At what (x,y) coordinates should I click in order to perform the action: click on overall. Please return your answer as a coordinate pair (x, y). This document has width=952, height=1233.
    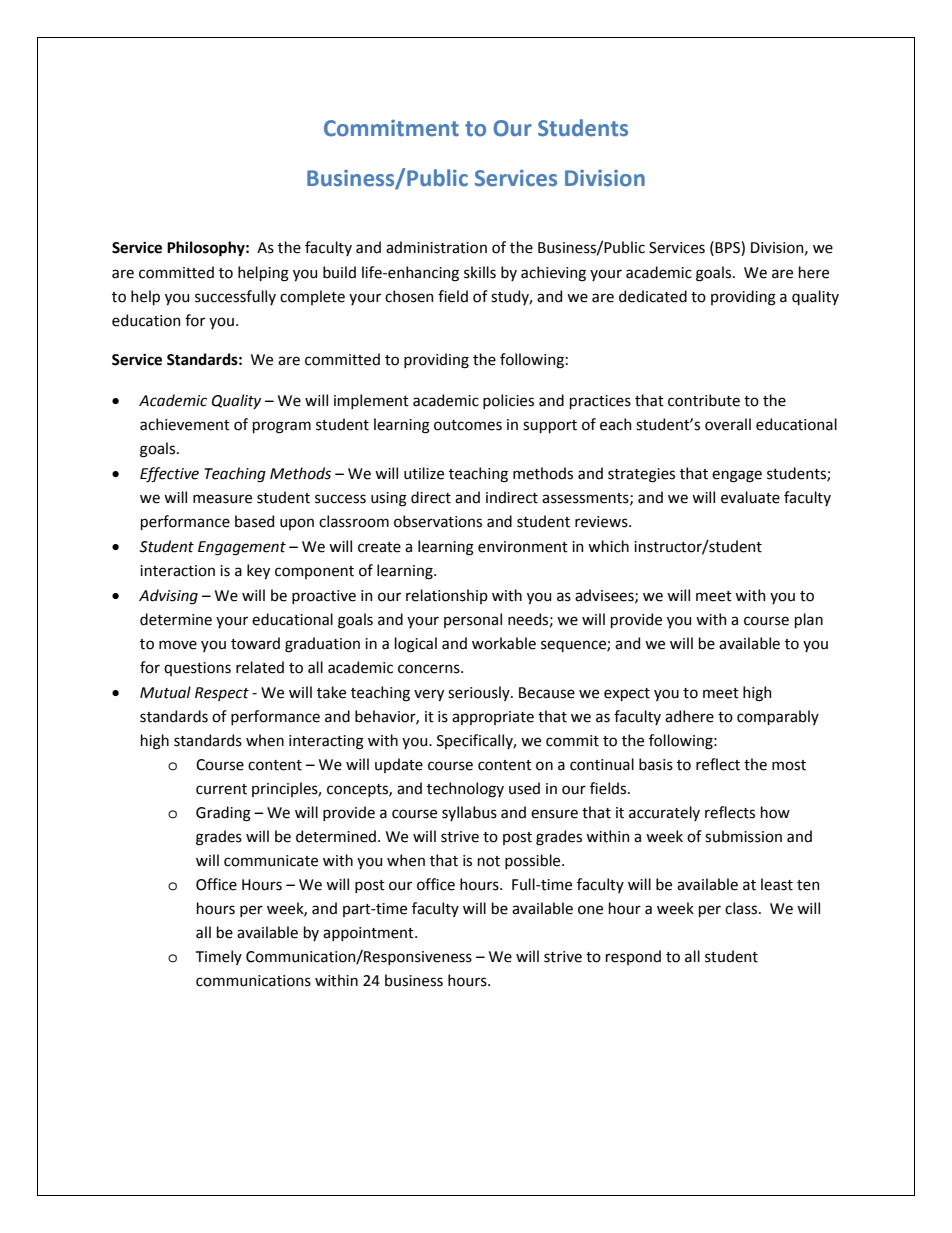
    Looking at the image, I should click on (728, 424).
